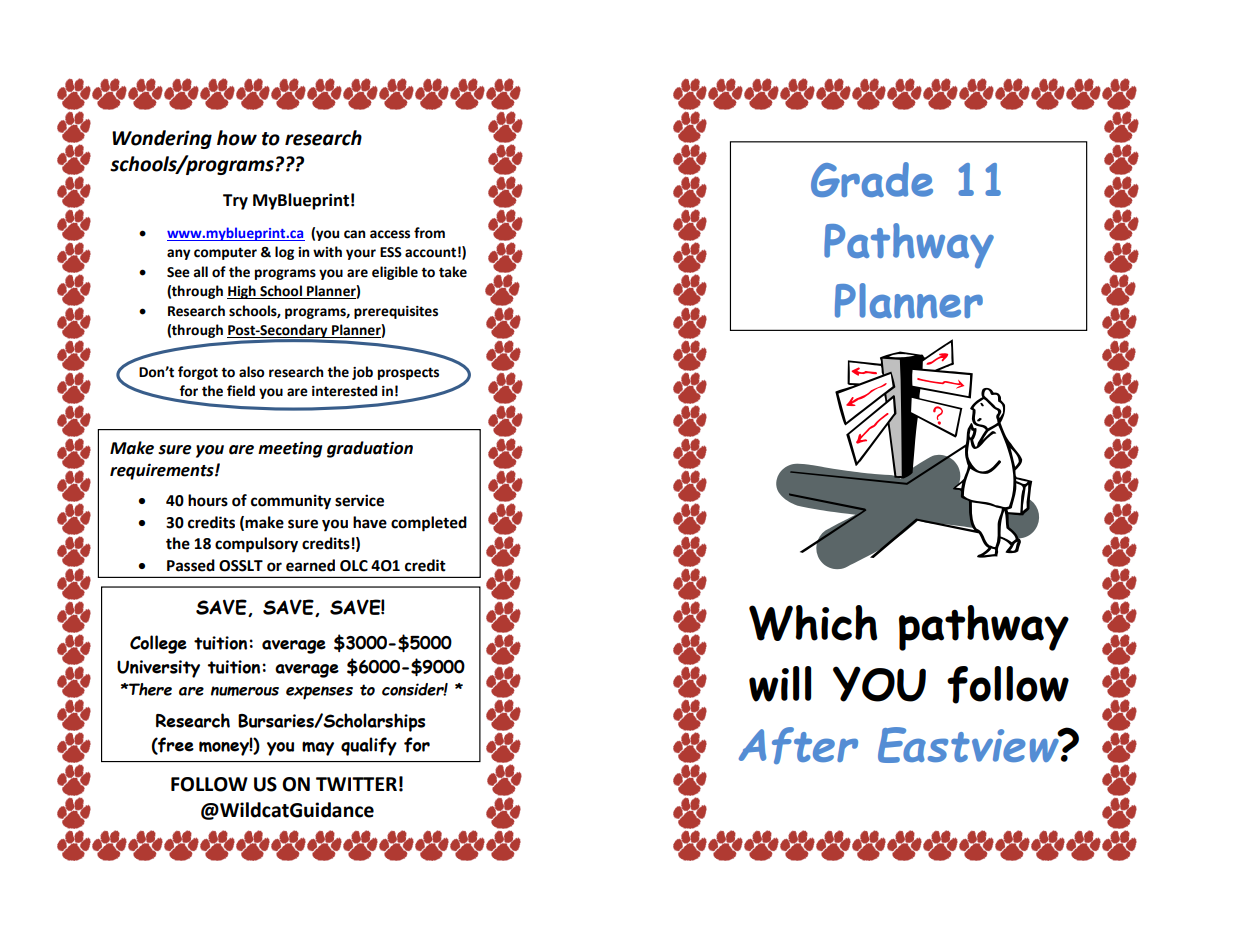 The height and width of the screenshot is (952, 1233). What do you see at coordinates (237, 138) in the screenshot?
I see `how` at bounding box center [237, 138].
